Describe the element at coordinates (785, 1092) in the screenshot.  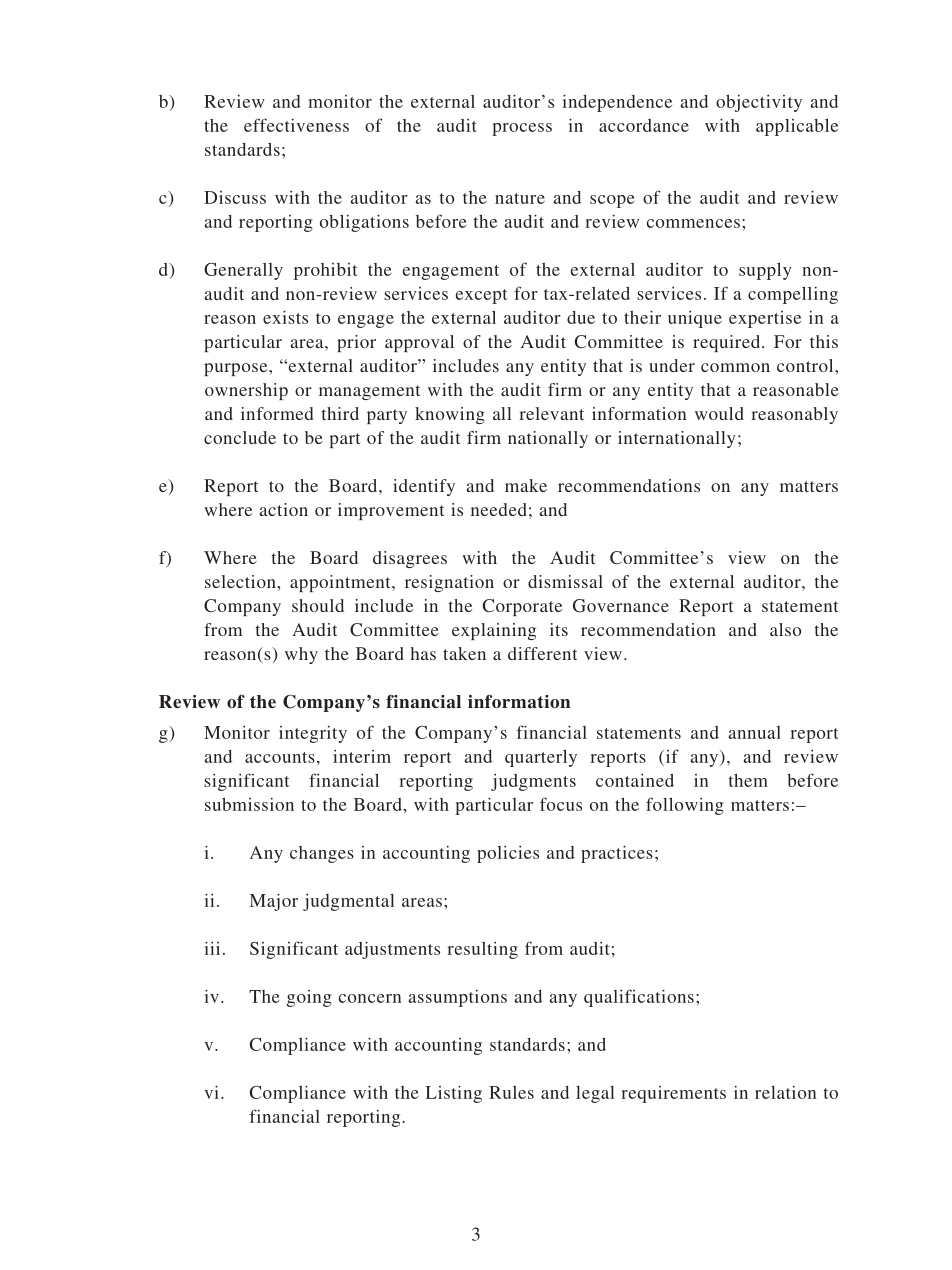
I see `relation` at that location.
